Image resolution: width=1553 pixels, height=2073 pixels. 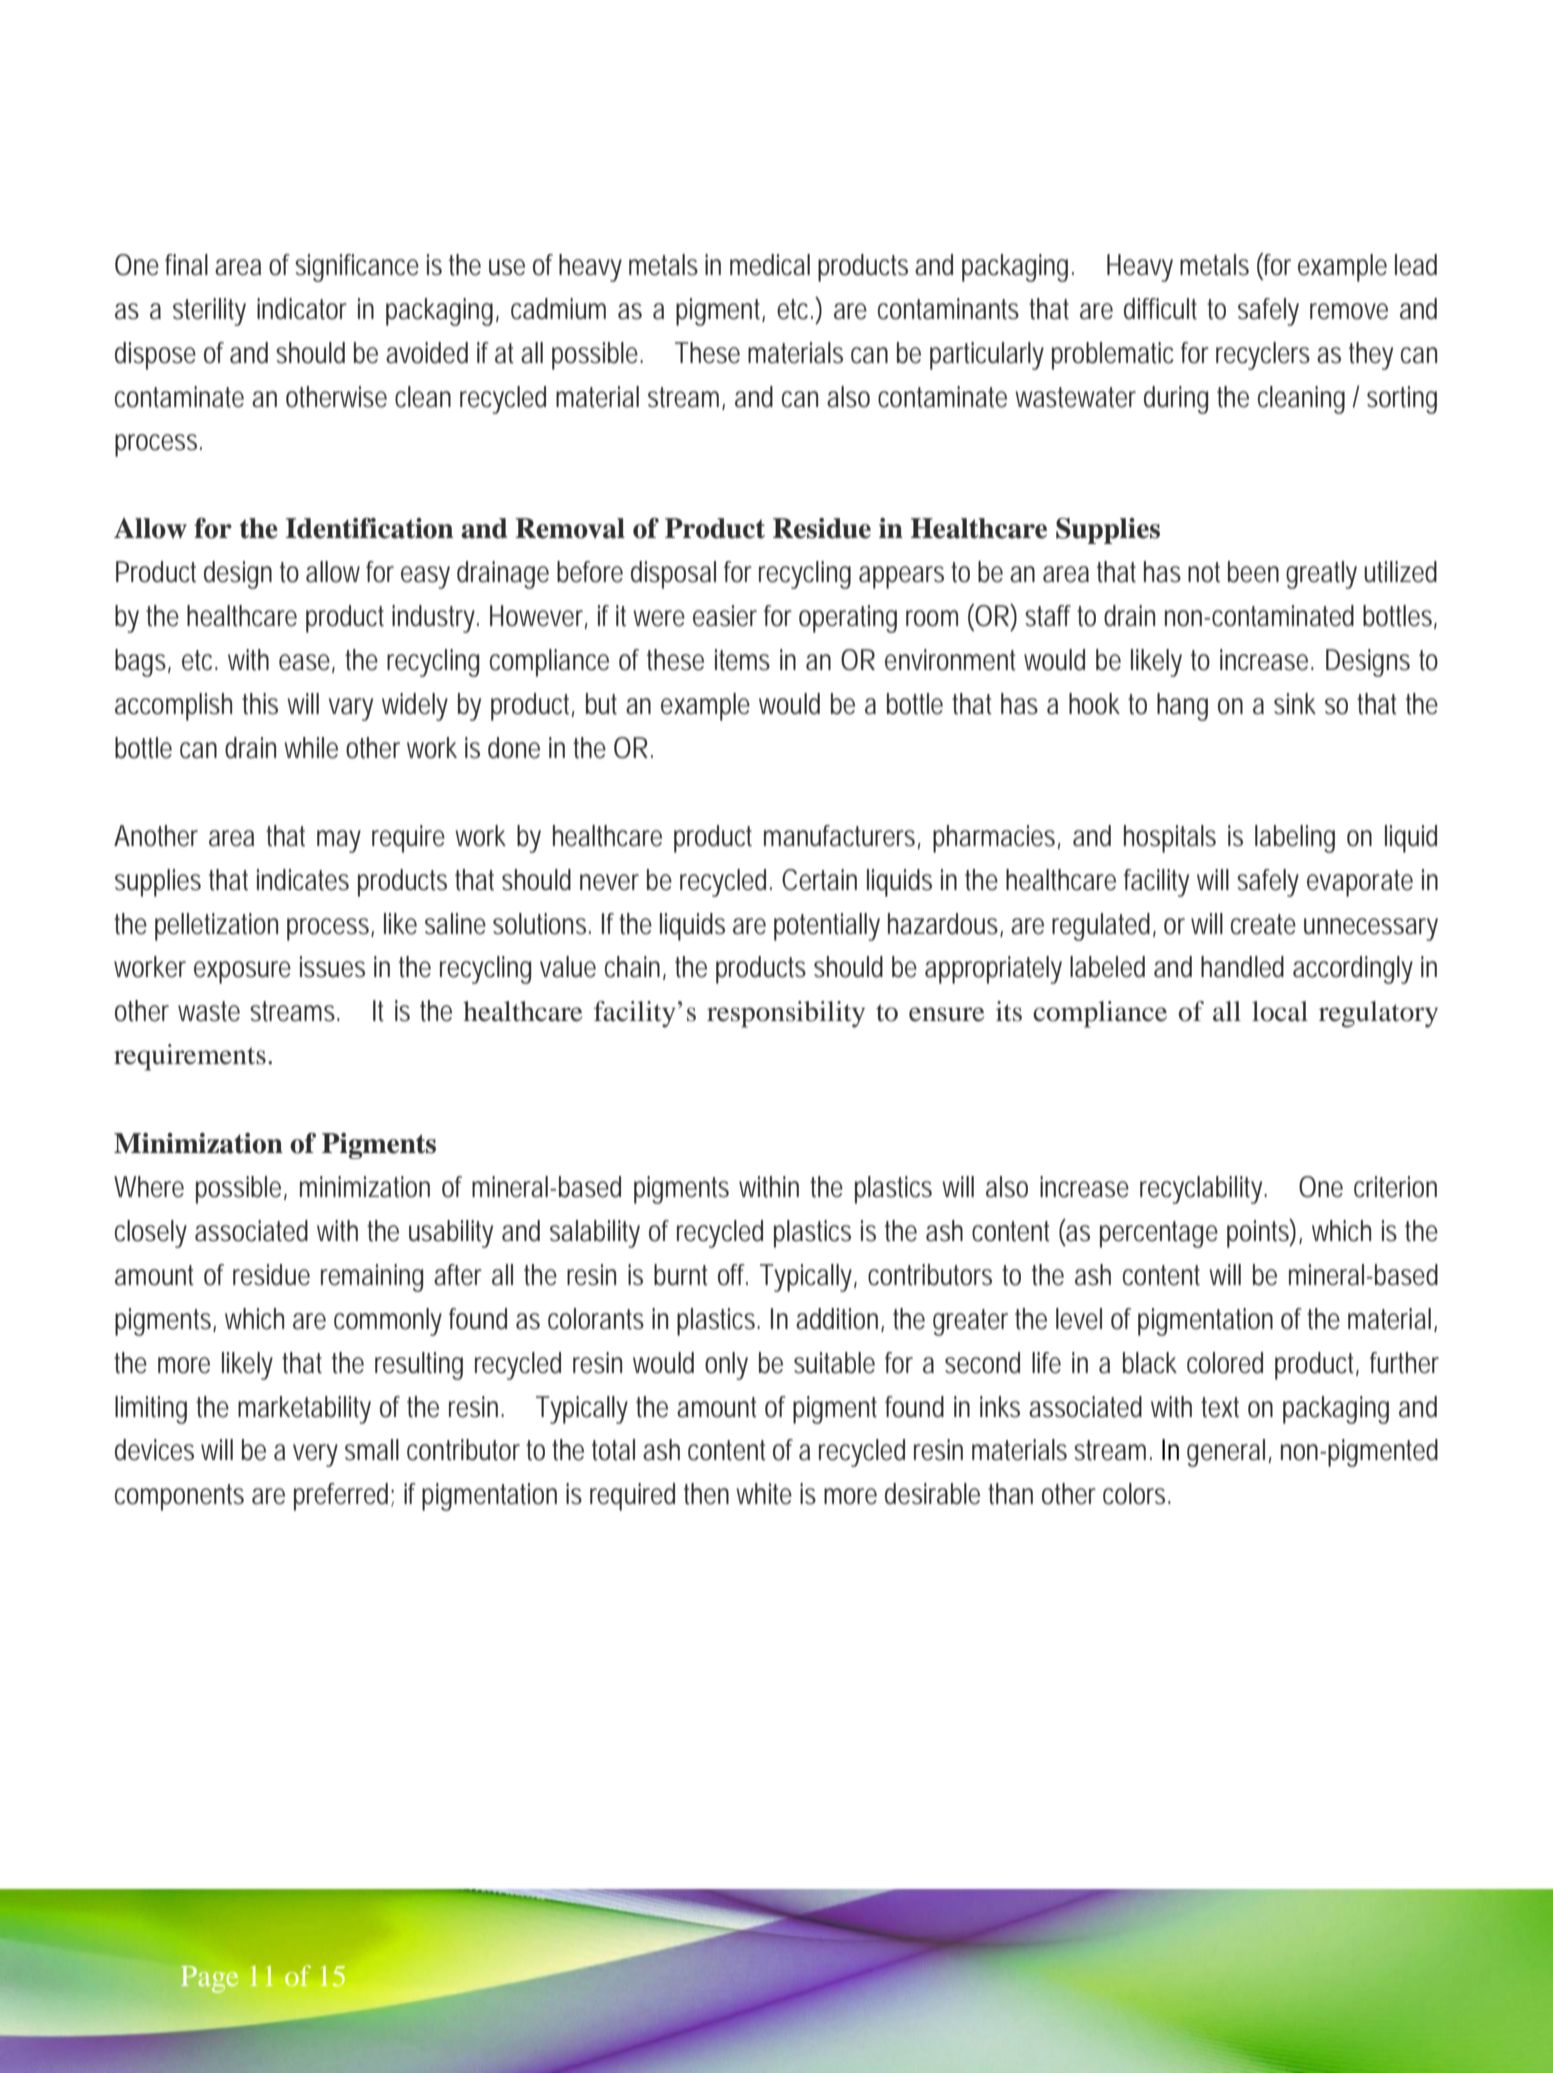 What do you see at coordinates (149, 1187) in the document?
I see `Where` at bounding box center [149, 1187].
